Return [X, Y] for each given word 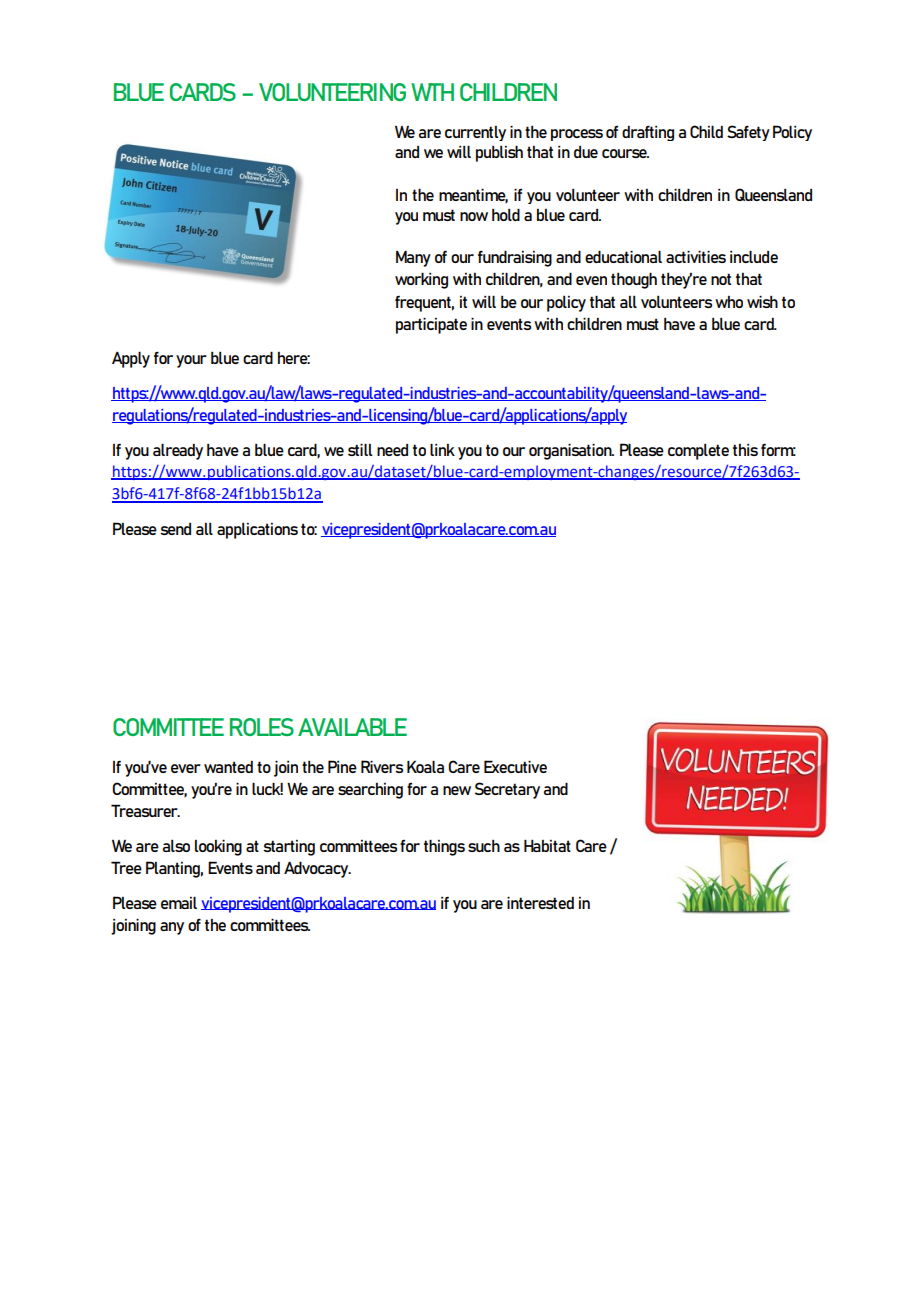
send [175, 529]
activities [696, 256]
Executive [515, 766]
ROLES [262, 727]
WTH [432, 92]
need [392, 450]
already [178, 451]
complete [698, 452]
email [179, 902]
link [442, 449]
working [421, 280]
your [191, 361]
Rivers [382, 766]
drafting [648, 133]
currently [475, 133]
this [745, 450]
